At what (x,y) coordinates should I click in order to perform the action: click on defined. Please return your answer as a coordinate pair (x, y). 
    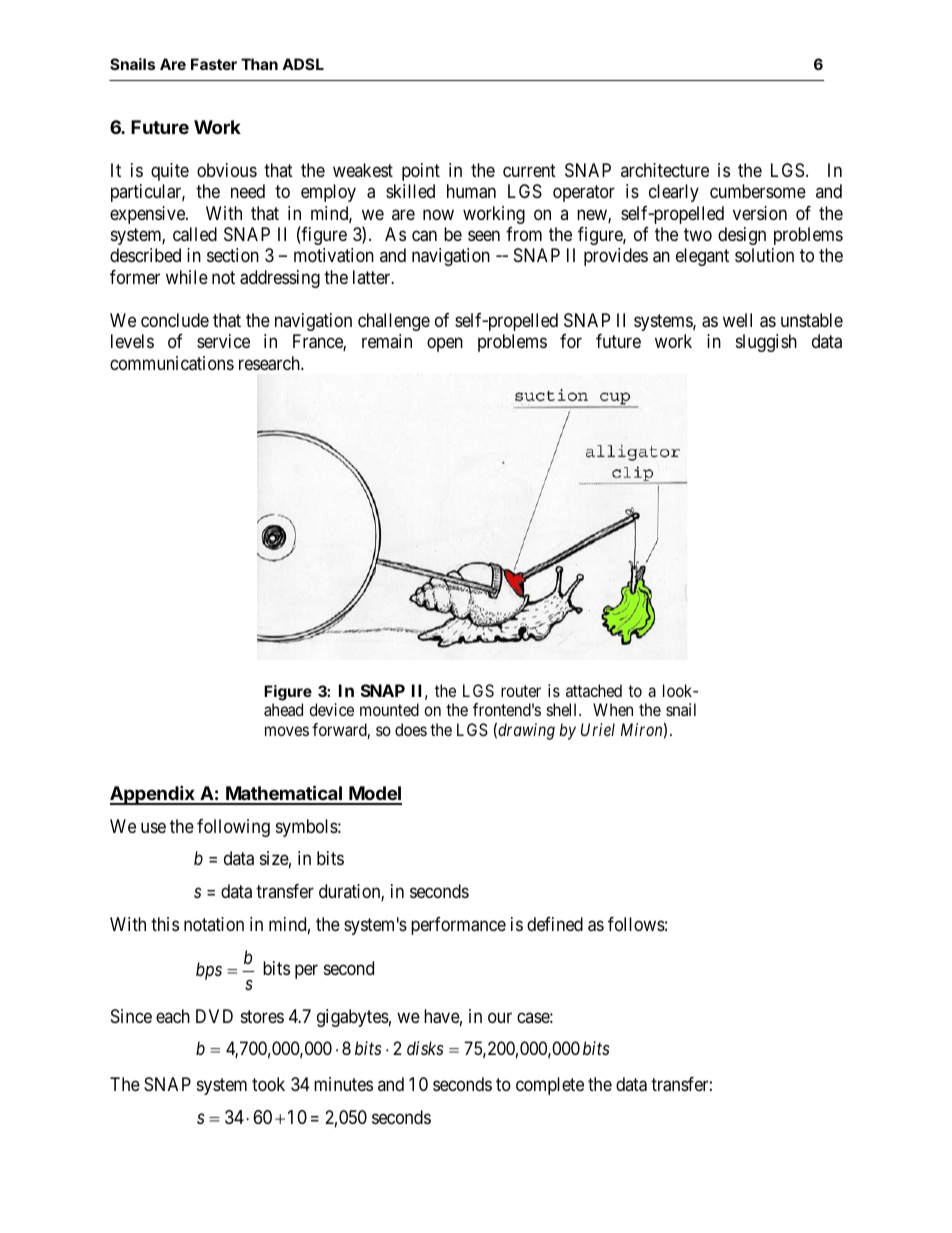
    Looking at the image, I should click on (555, 924).
